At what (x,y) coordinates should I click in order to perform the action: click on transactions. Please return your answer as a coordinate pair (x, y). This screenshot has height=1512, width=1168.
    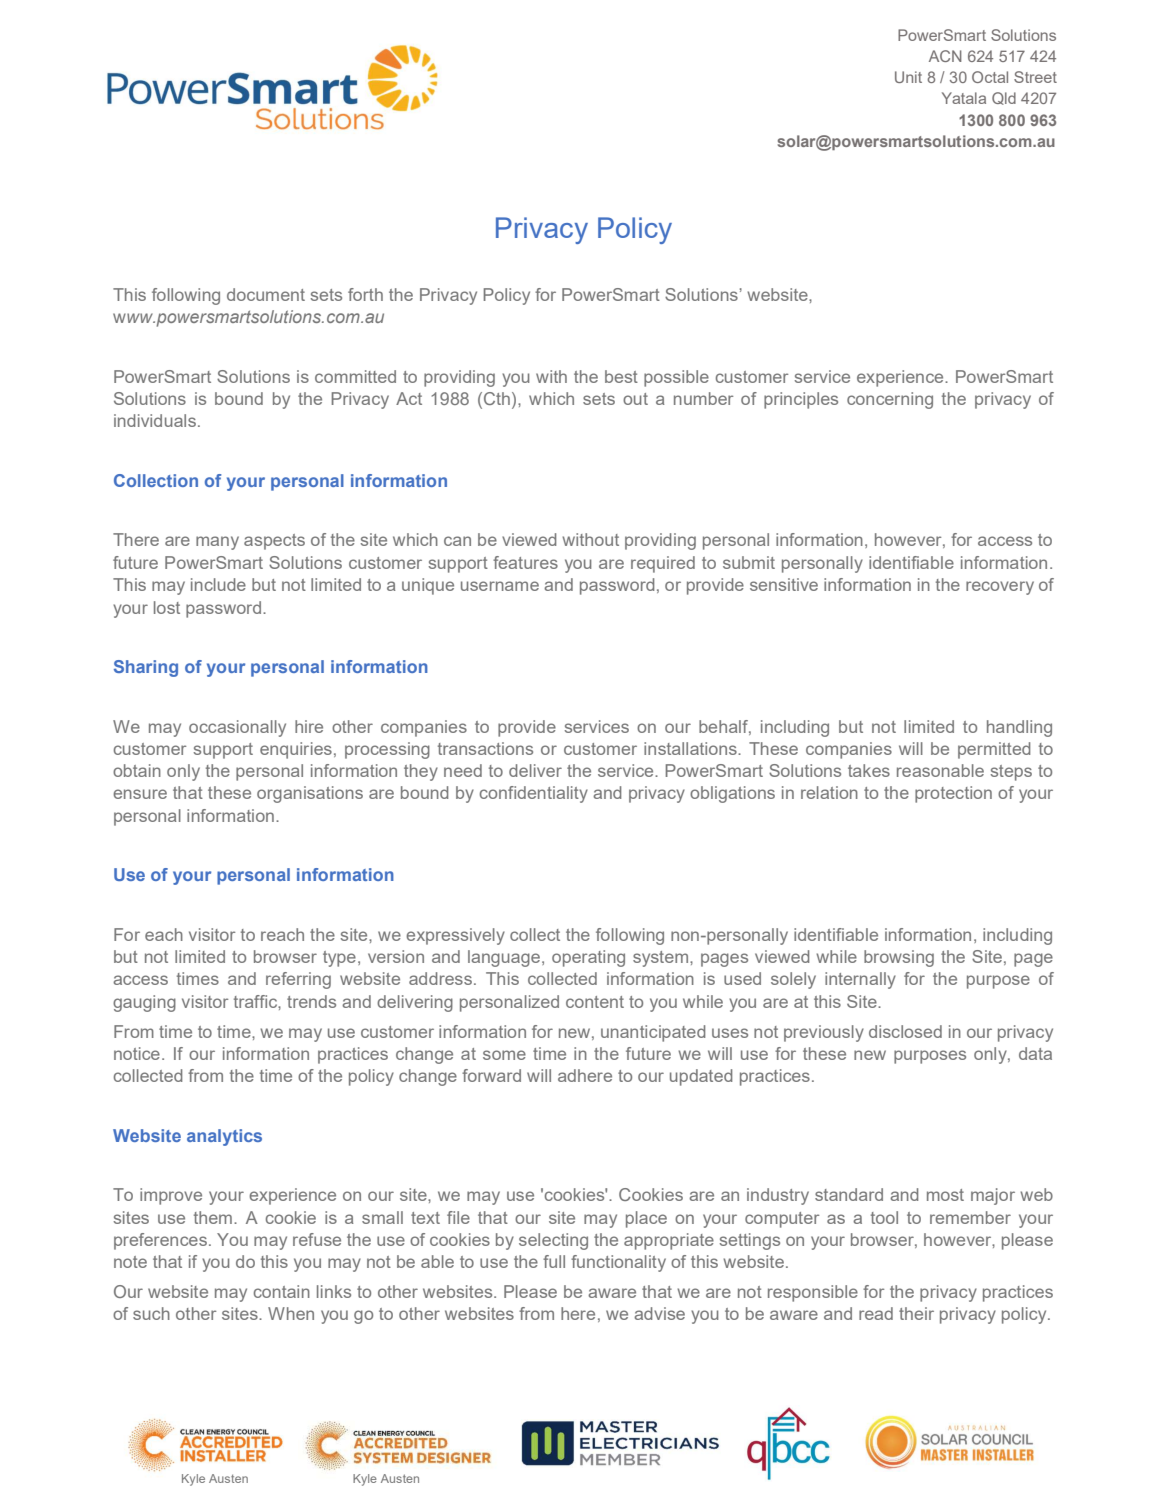
    Looking at the image, I should click on (485, 748).
